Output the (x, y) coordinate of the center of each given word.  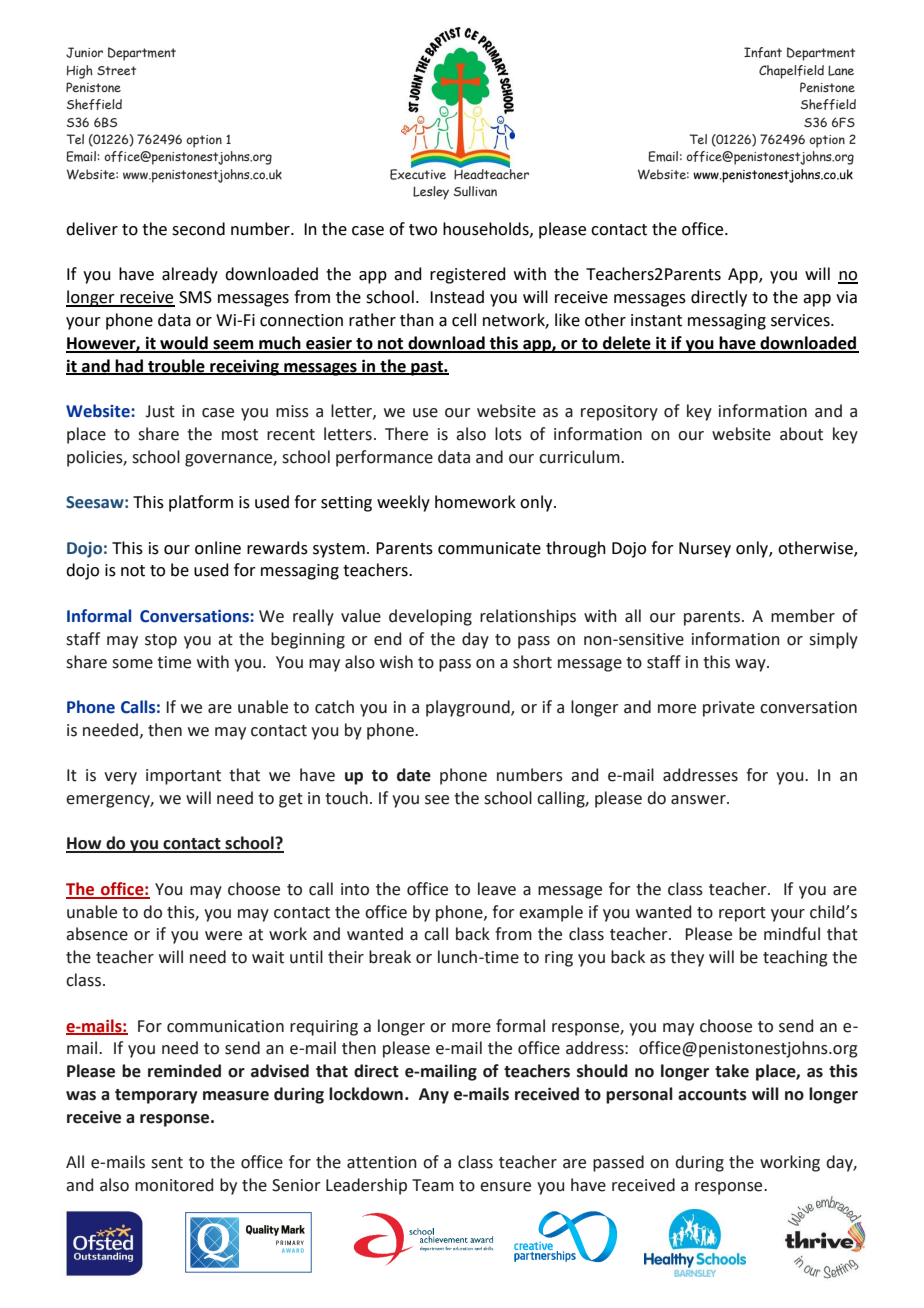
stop (161, 641)
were (223, 936)
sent (167, 1163)
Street (116, 70)
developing (430, 617)
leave (497, 889)
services (801, 320)
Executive (418, 173)
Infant (763, 52)
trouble (176, 366)
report (742, 914)
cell (464, 320)
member (803, 616)
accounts (712, 1095)
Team (433, 1185)
